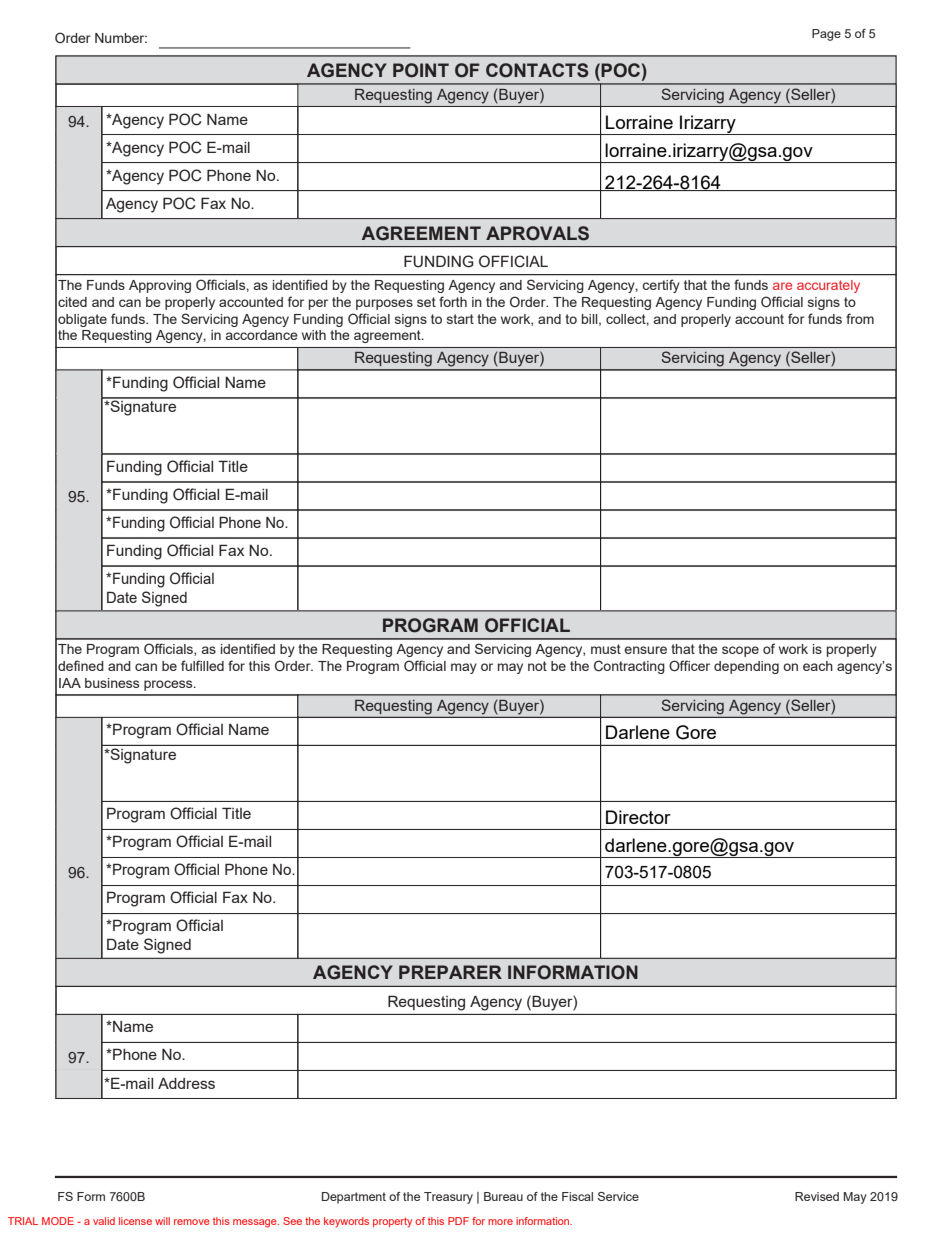  I want to click on POINT, so click(421, 70).
